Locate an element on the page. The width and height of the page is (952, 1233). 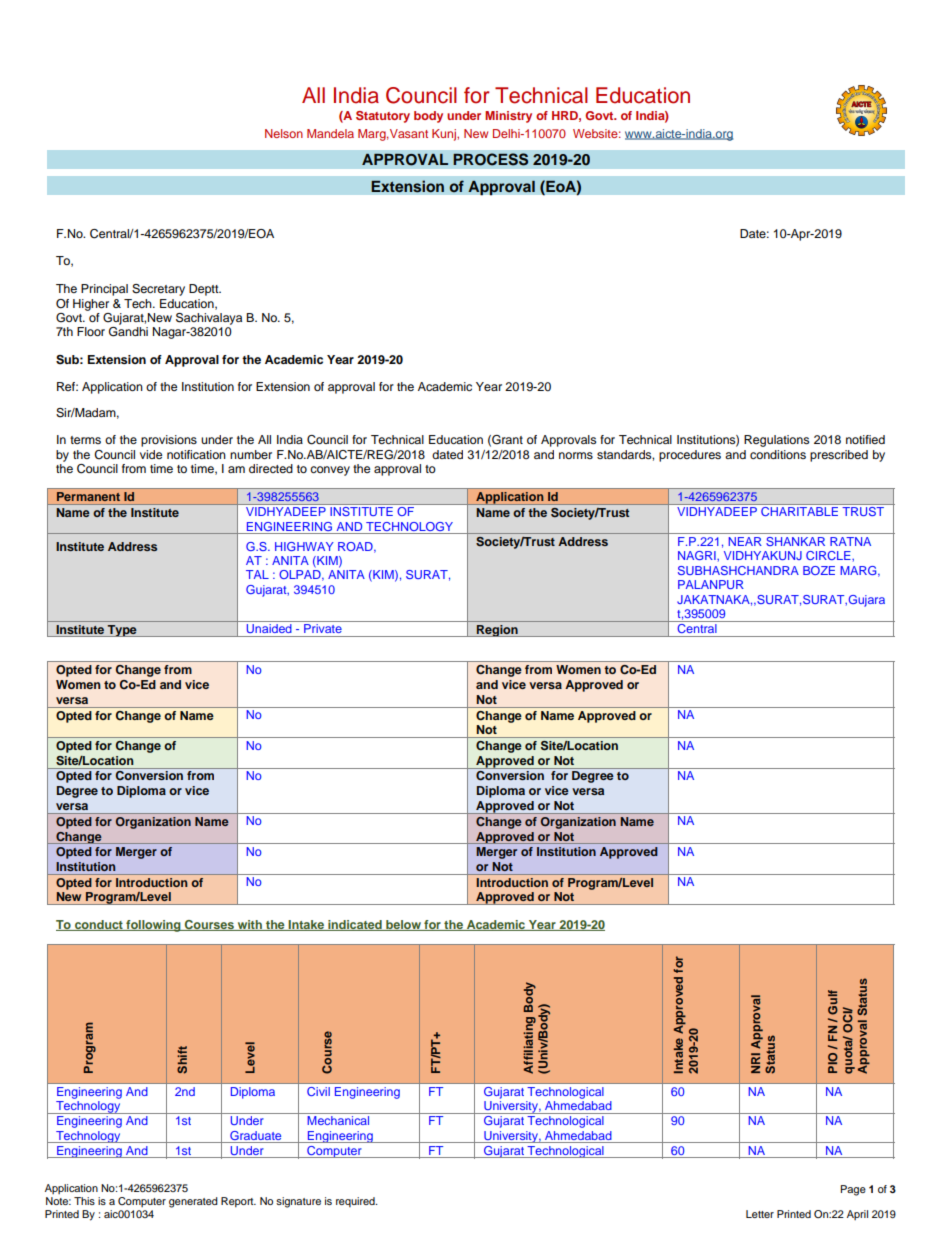
Letter is located at coordinates (760, 1214).
